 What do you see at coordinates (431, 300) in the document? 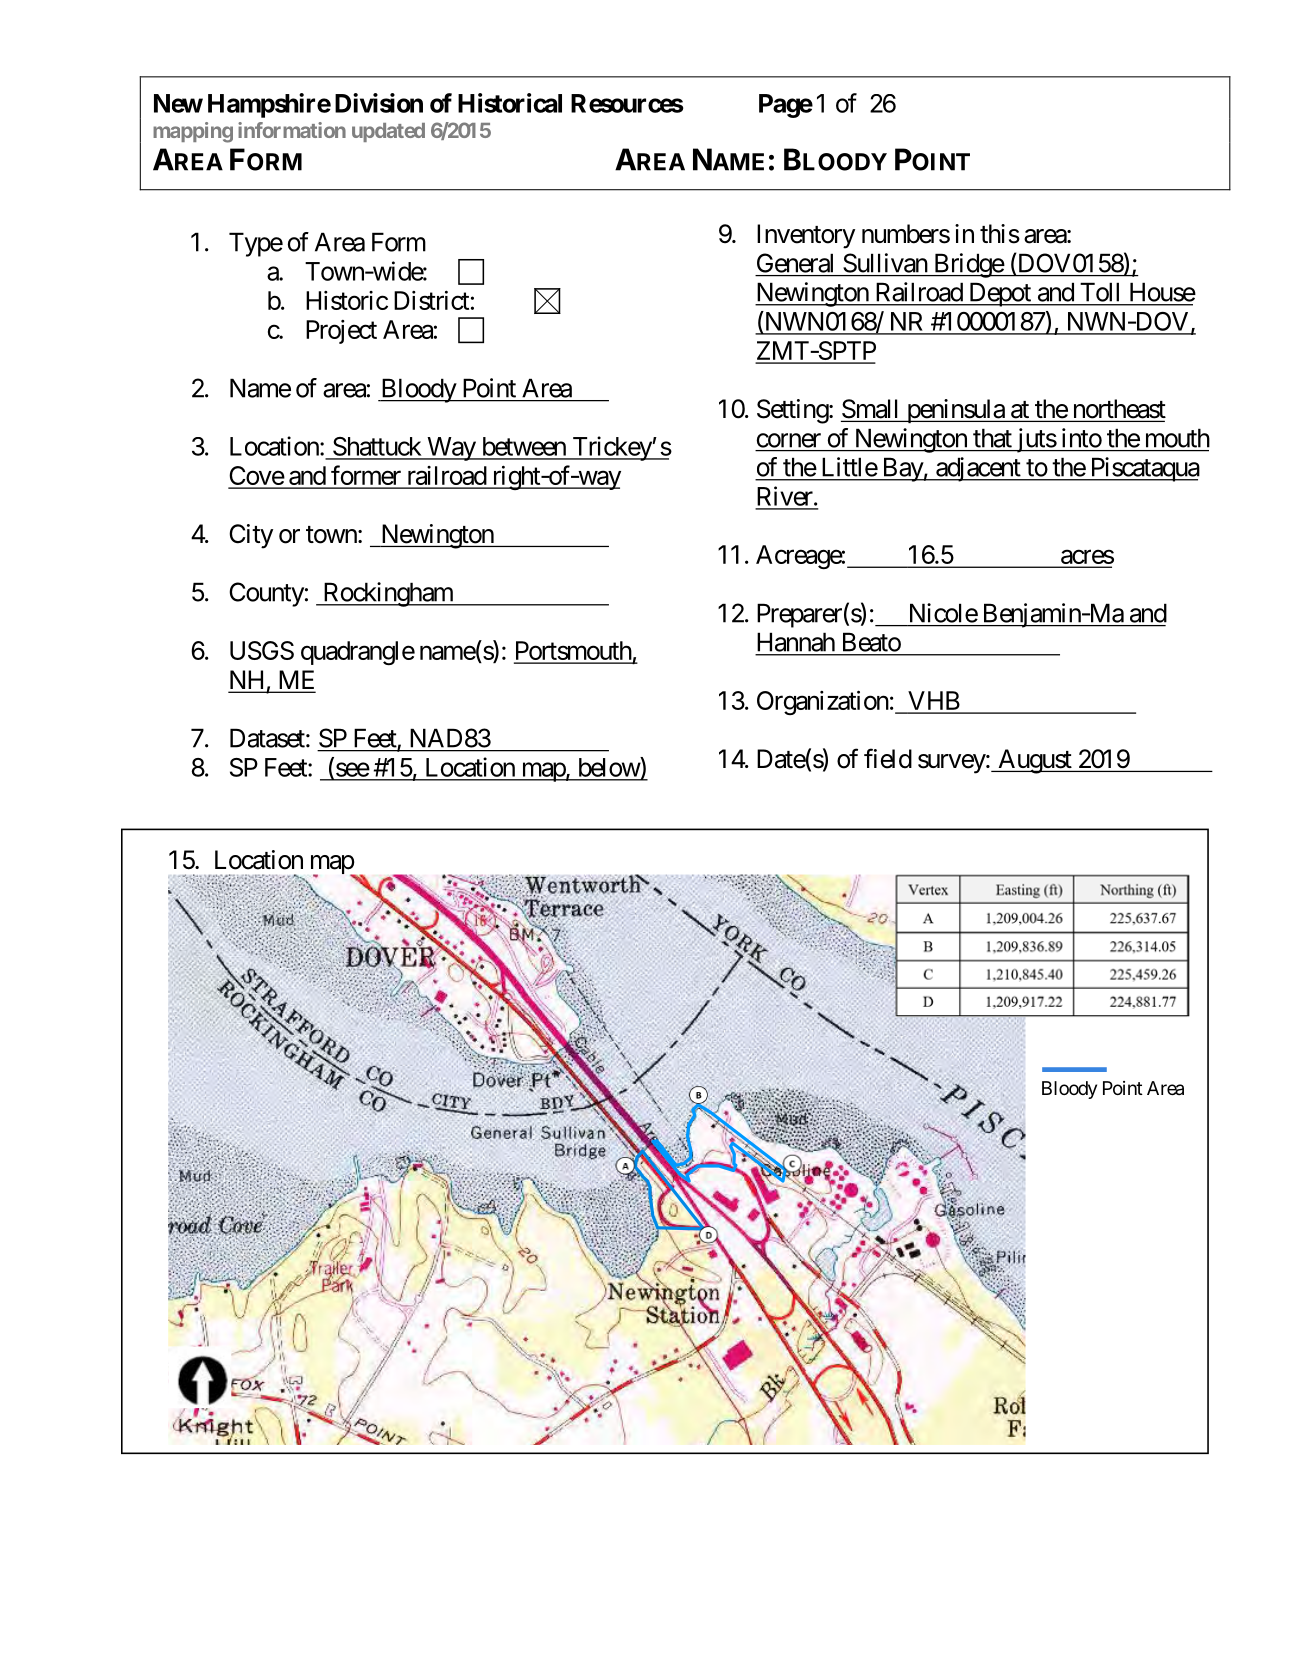
I see `District` at bounding box center [431, 300].
